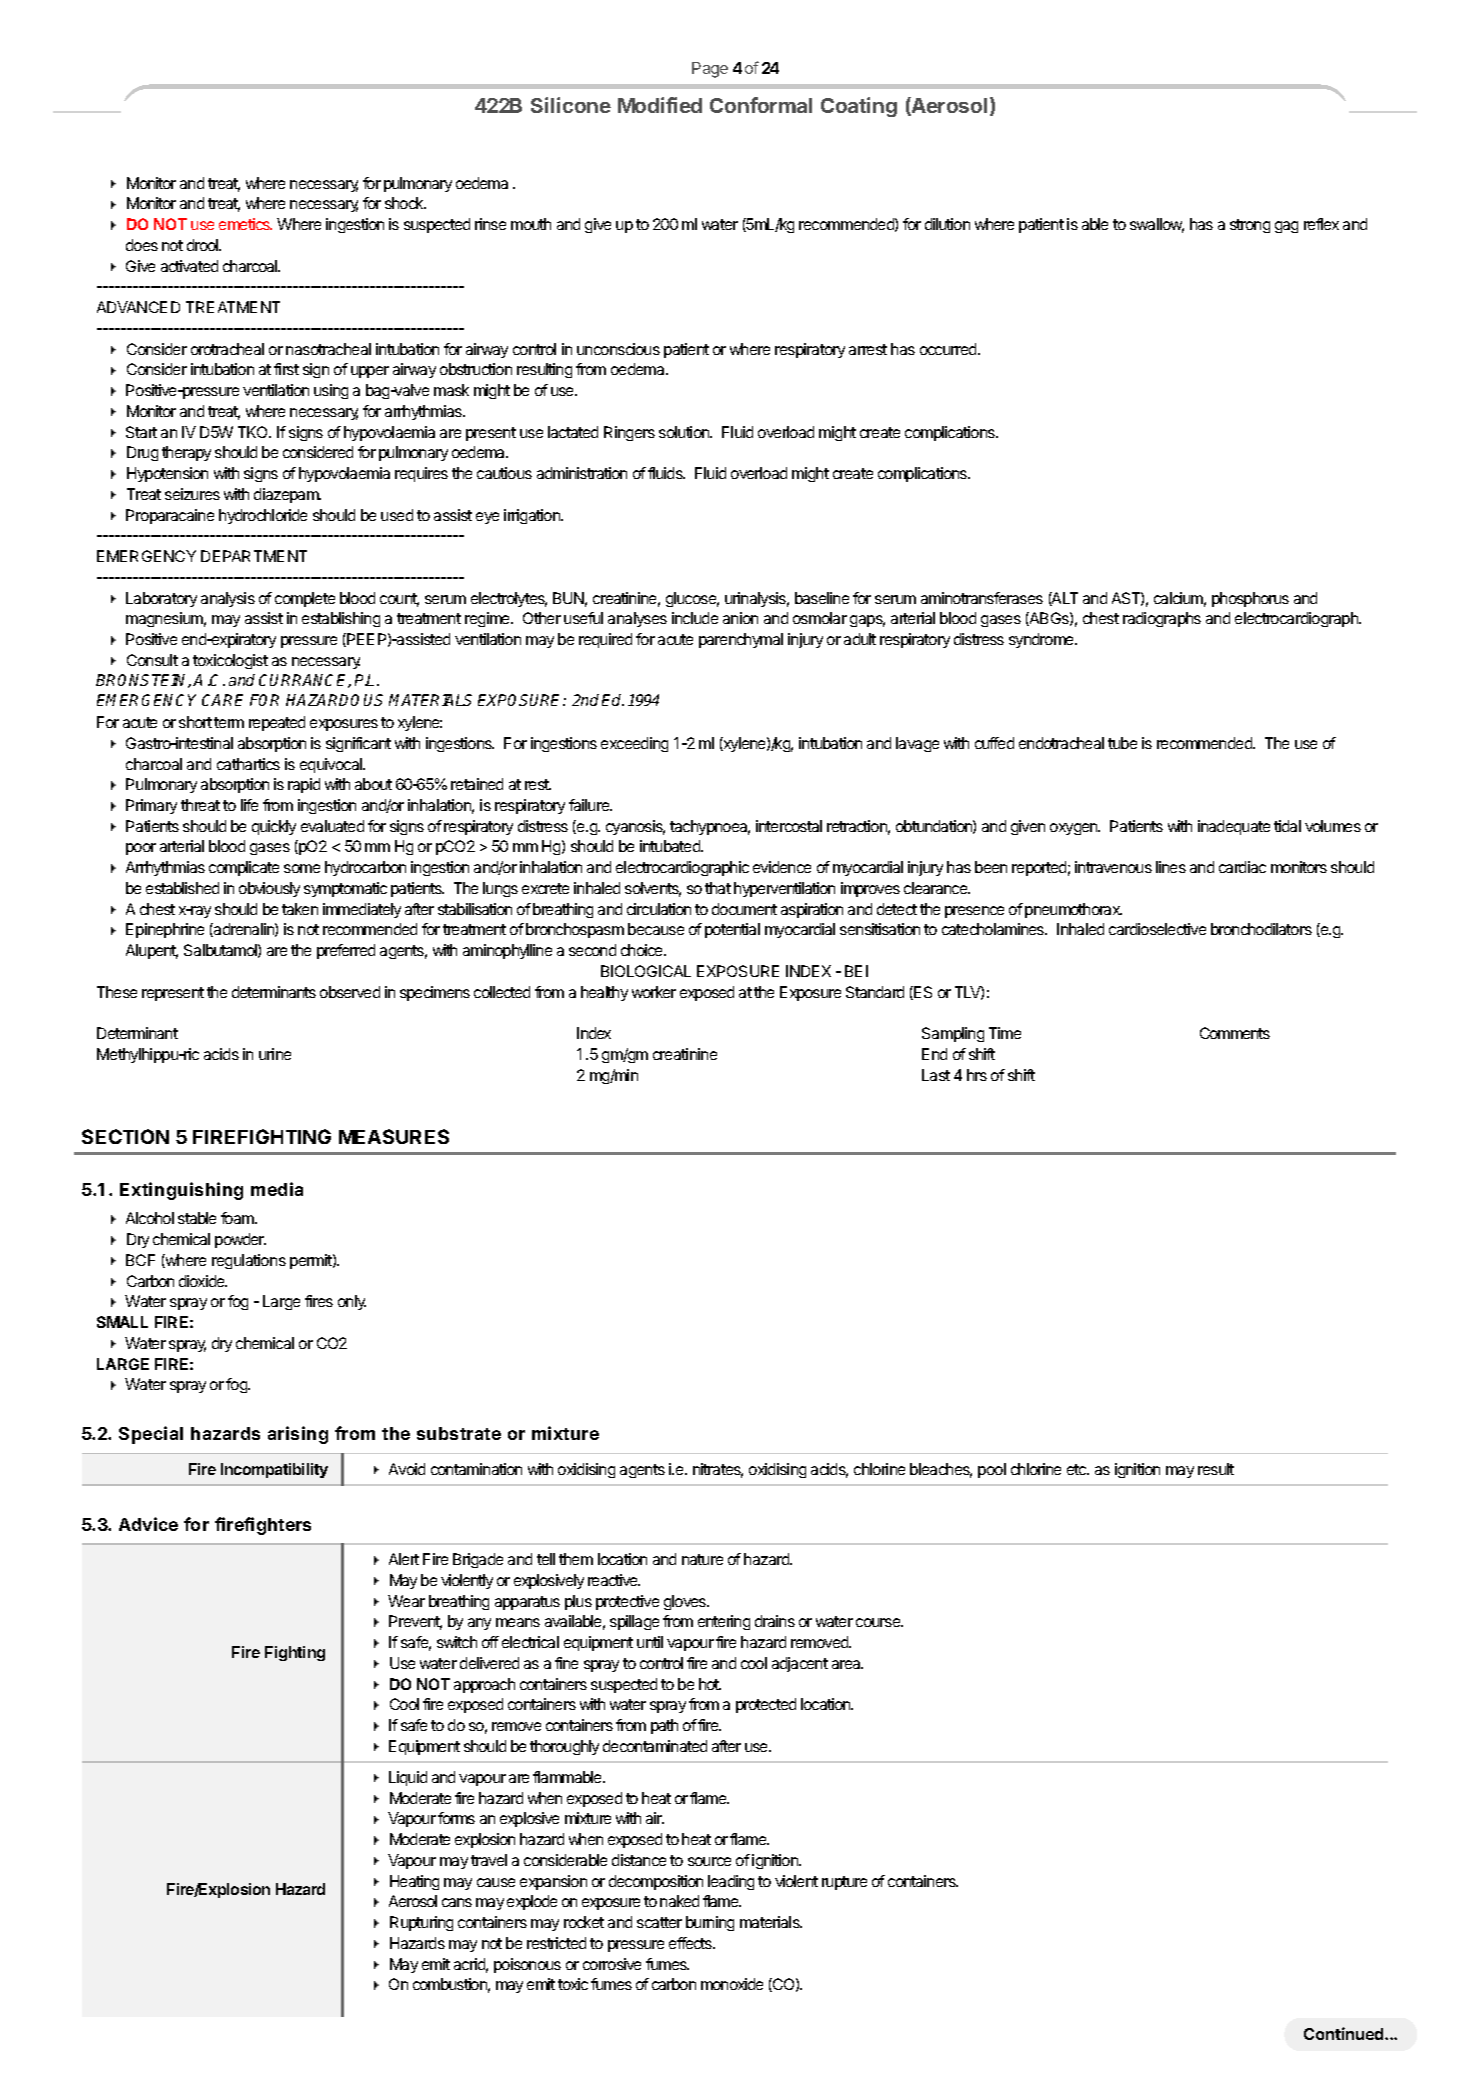 The height and width of the screenshot is (2080, 1470). I want to click on drool, so click(204, 245).
